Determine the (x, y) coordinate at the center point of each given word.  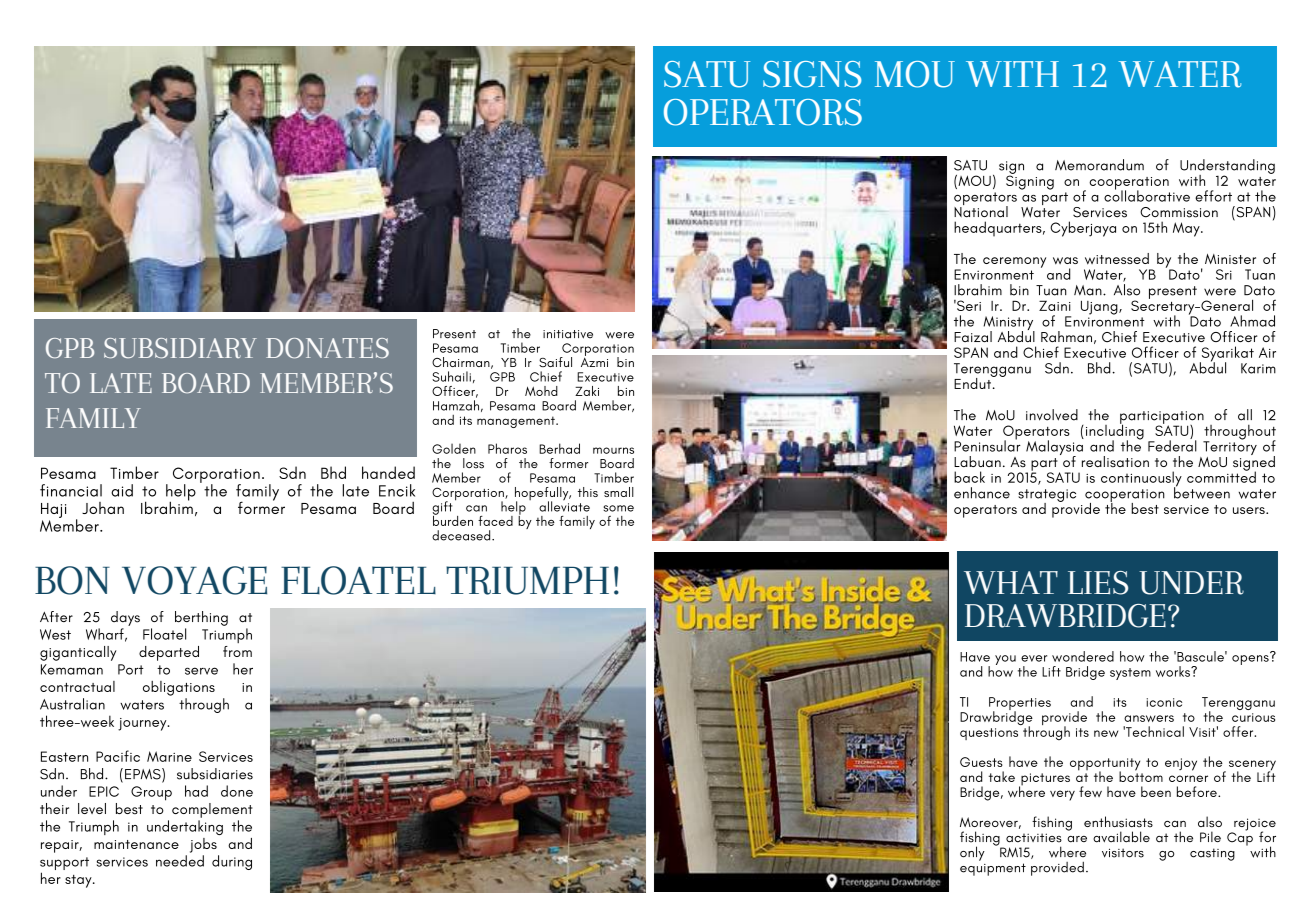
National (981, 211)
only (972, 853)
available (1121, 837)
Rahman (1066, 336)
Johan (103, 508)
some (618, 508)
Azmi (594, 361)
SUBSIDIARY (180, 348)
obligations (179, 688)
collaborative (1147, 195)
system (1130, 674)
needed (180, 861)
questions (989, 734)
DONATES (327, 348)
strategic (1047, 496)
